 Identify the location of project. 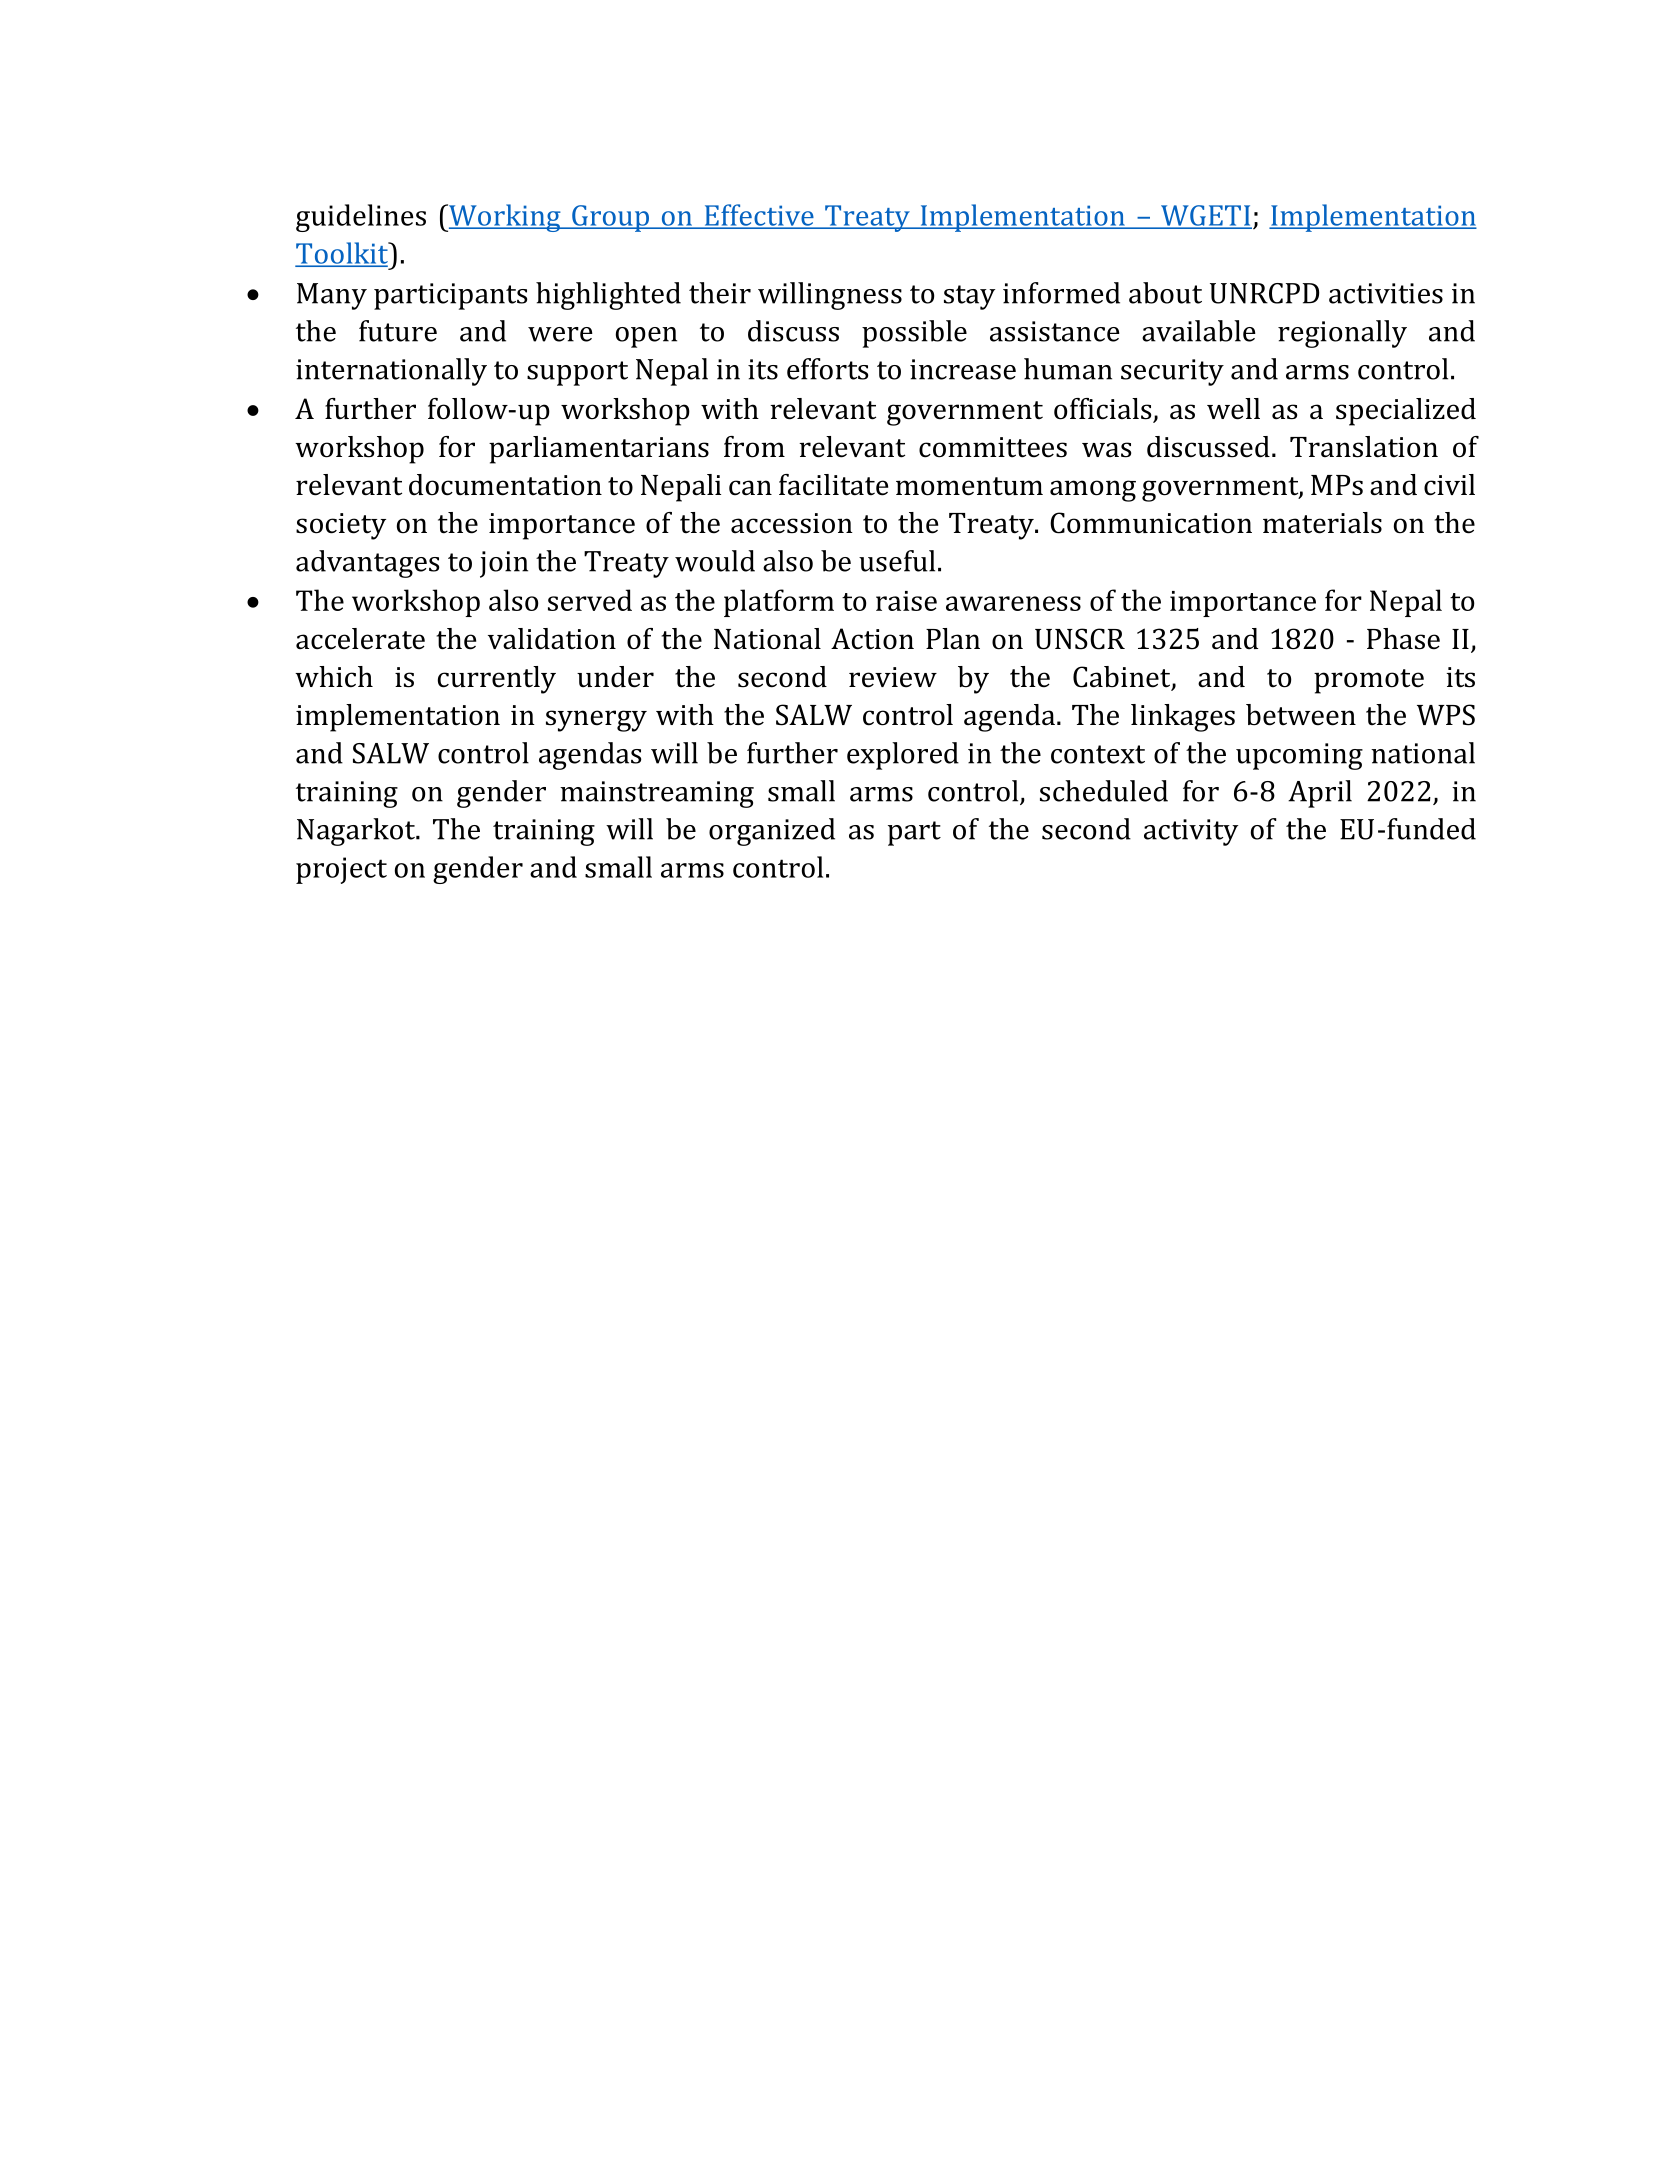
(341, 870).
